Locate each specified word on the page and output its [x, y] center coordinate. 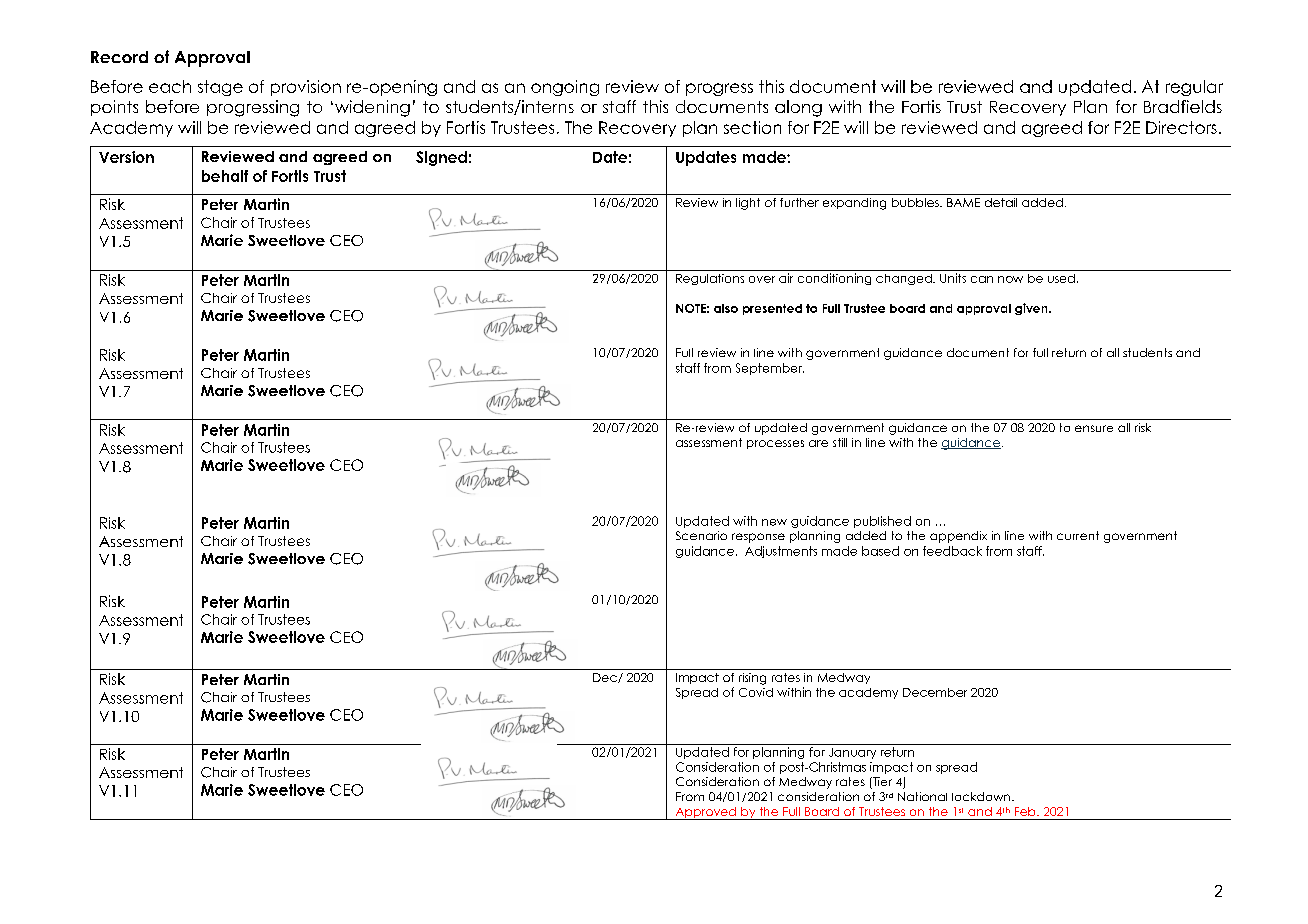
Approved [705, 813]
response [758, 538]
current [1078, 535]
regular [1194, 88]
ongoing [565, 88]
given [1032, 309]
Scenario [701, 535]
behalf [225, 176]
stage [220, 88]
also [726, 308]
